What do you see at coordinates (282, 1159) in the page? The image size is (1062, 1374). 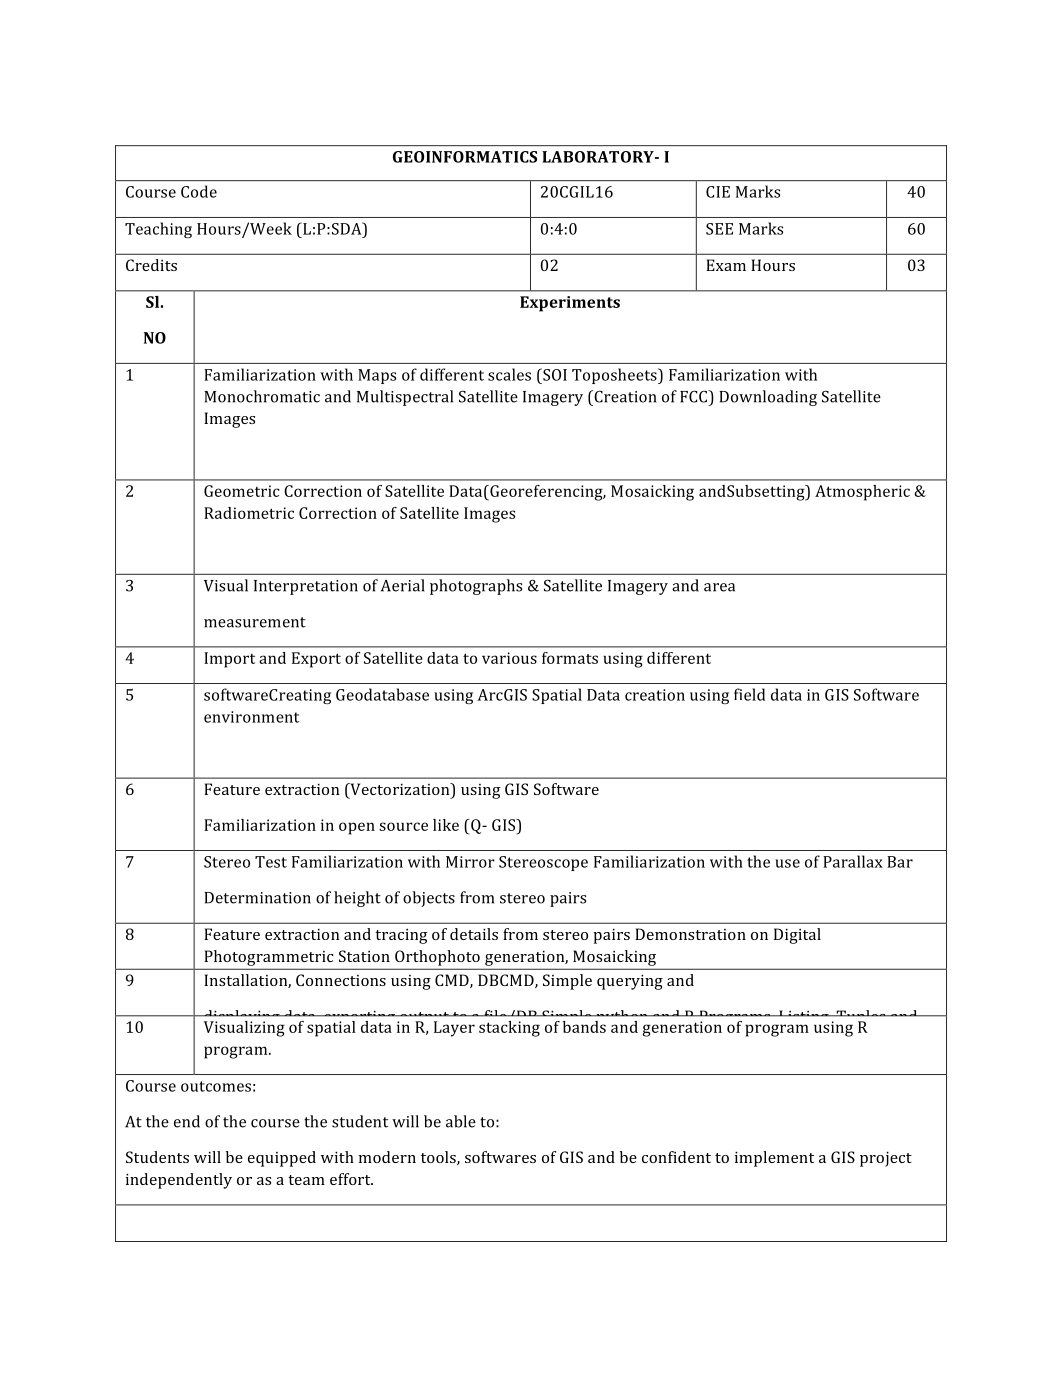 I see `equipped` at bounding box center [282, 1159].
